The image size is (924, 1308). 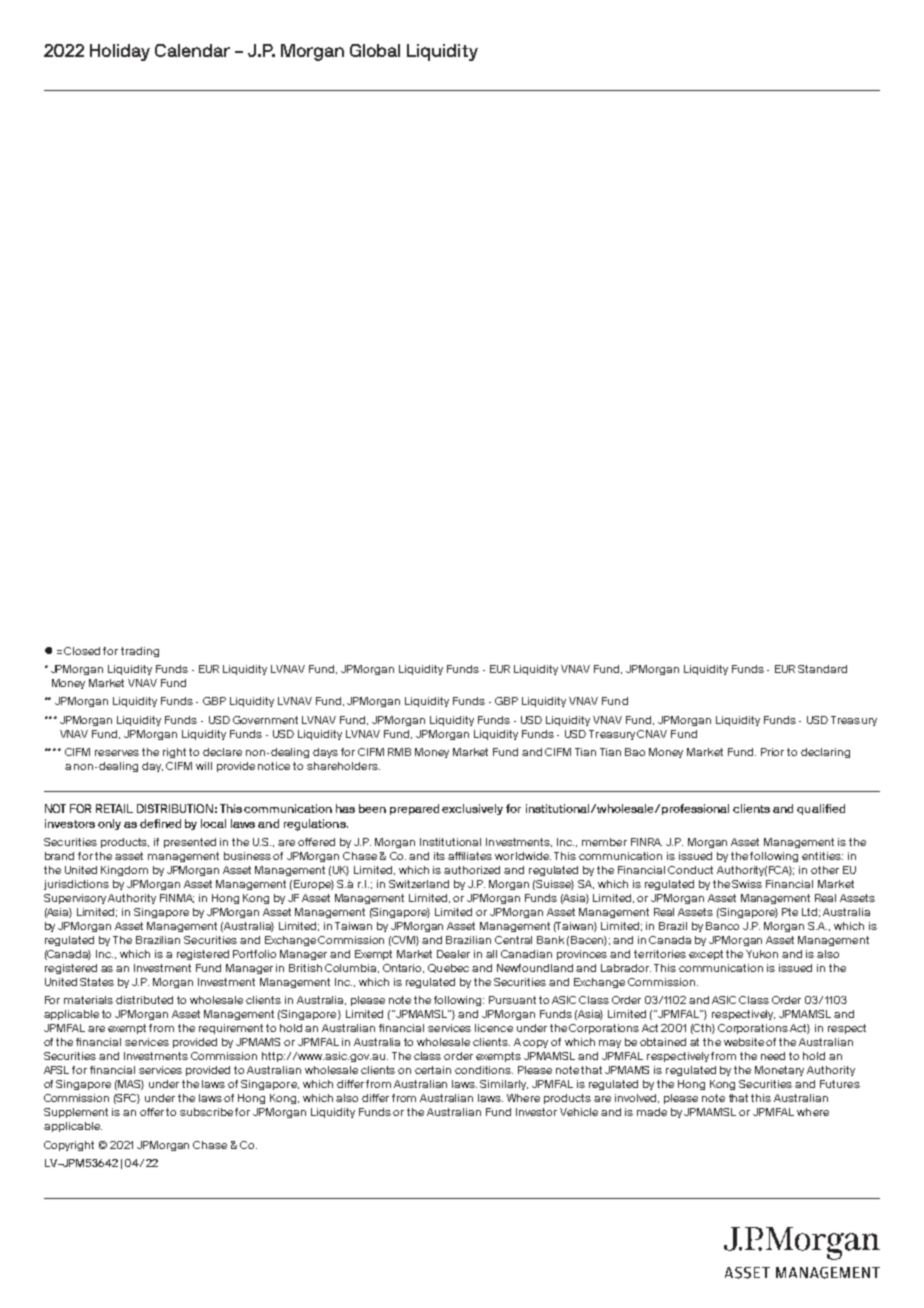 I want to click on Global, so click(x=375, y=50).
